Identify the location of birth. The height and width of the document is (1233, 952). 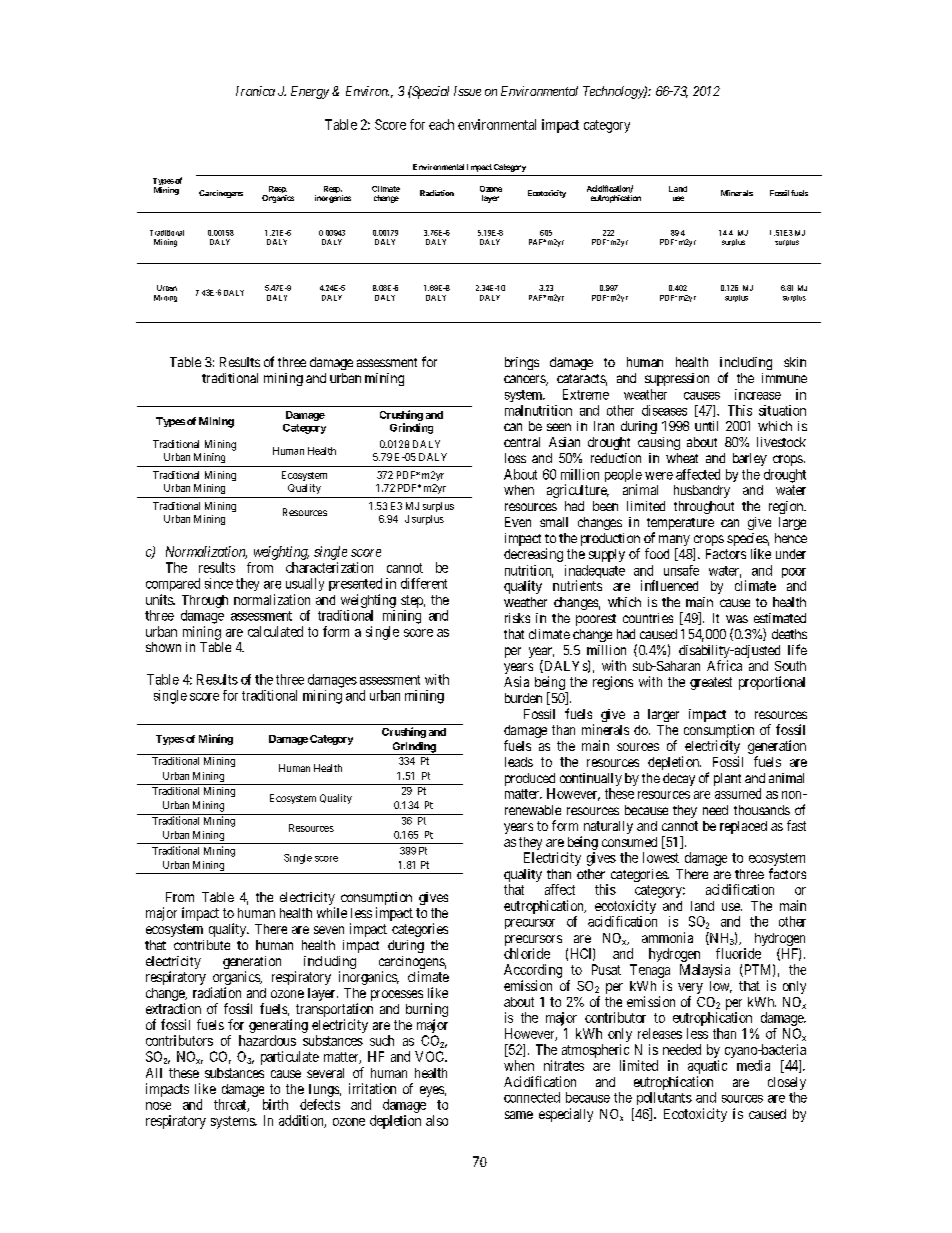
(275, 1104).
